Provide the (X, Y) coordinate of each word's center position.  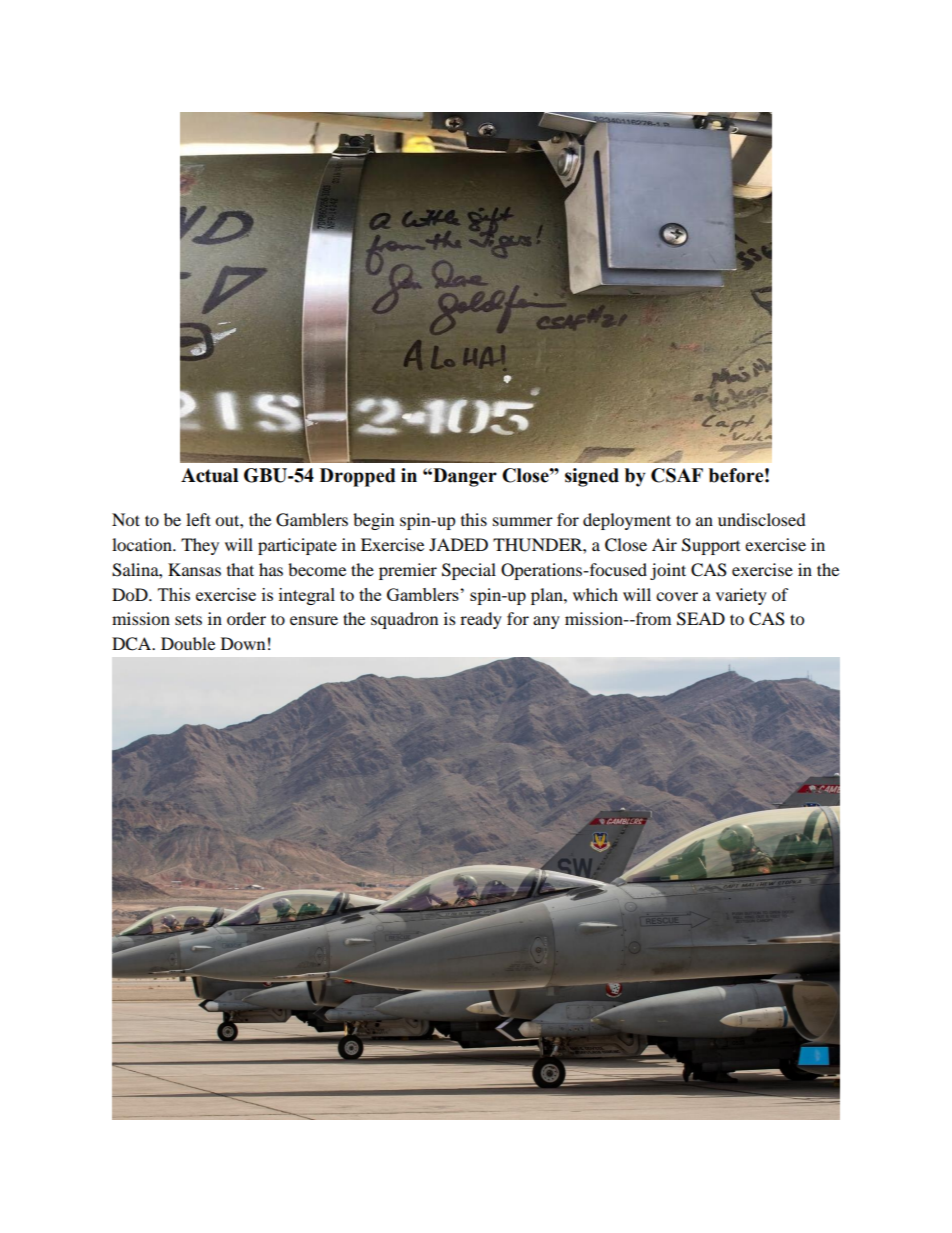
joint (668, 571)
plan (548, 596)
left (198, 519)
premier (408, 571)
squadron (404, 620)
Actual (209, 475)
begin (373, 521)
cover (677, 596)
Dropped (358, 477)
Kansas (194, 569)
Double (188, 643)
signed (592, 477)
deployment (627, 521)
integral (307, 596)
